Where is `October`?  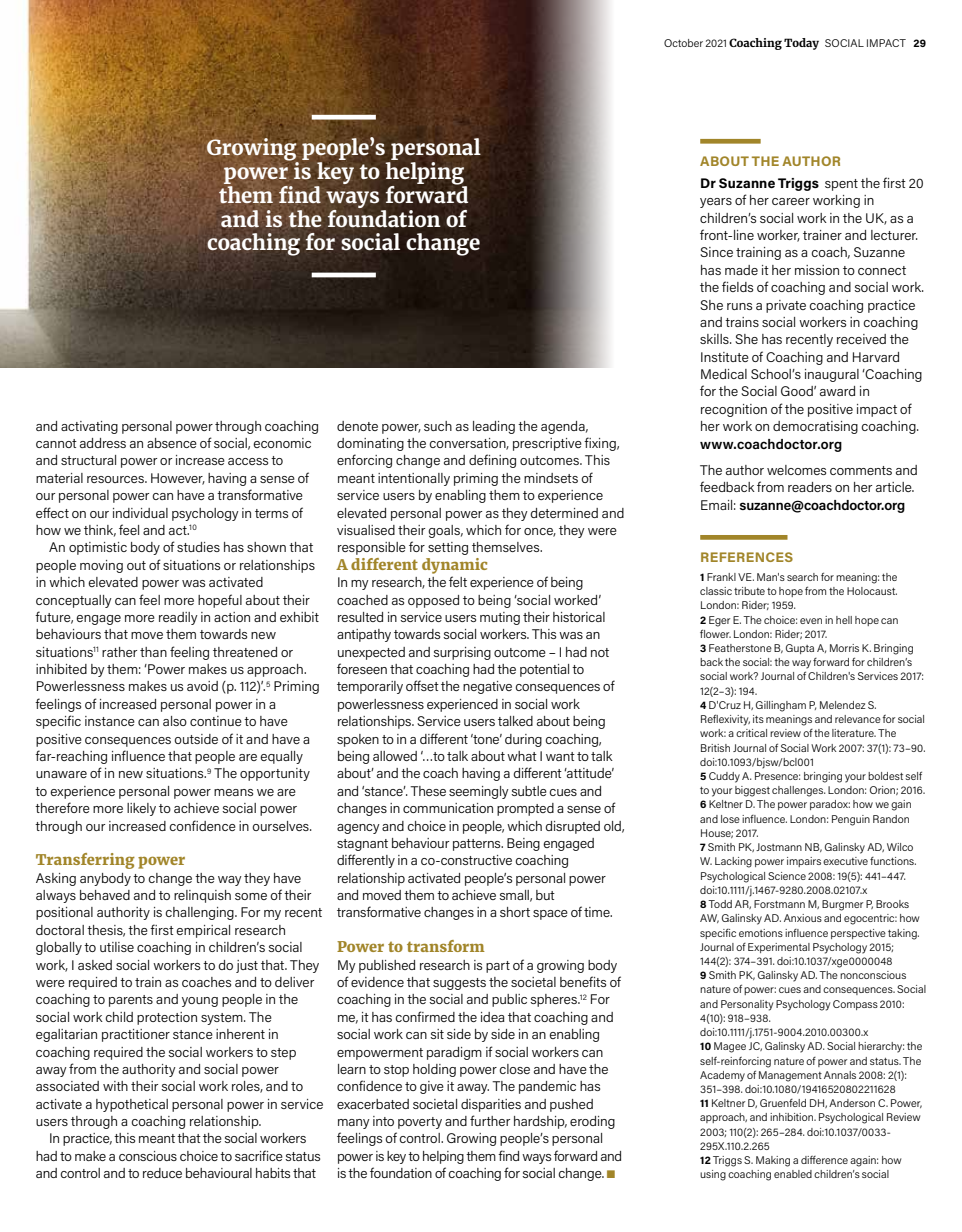
October is located at coordinates (683, 43).
